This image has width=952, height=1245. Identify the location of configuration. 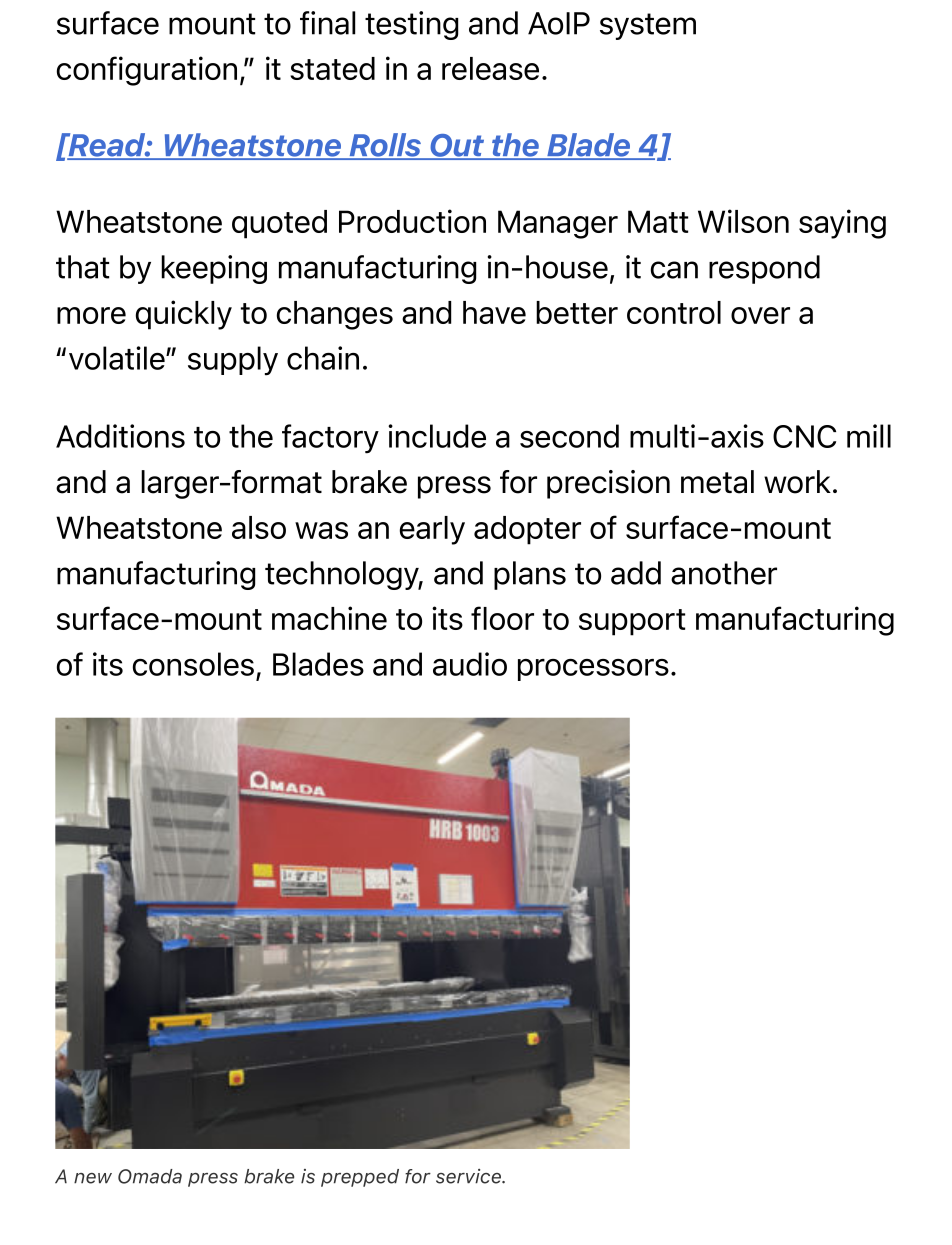
(147, 71).
